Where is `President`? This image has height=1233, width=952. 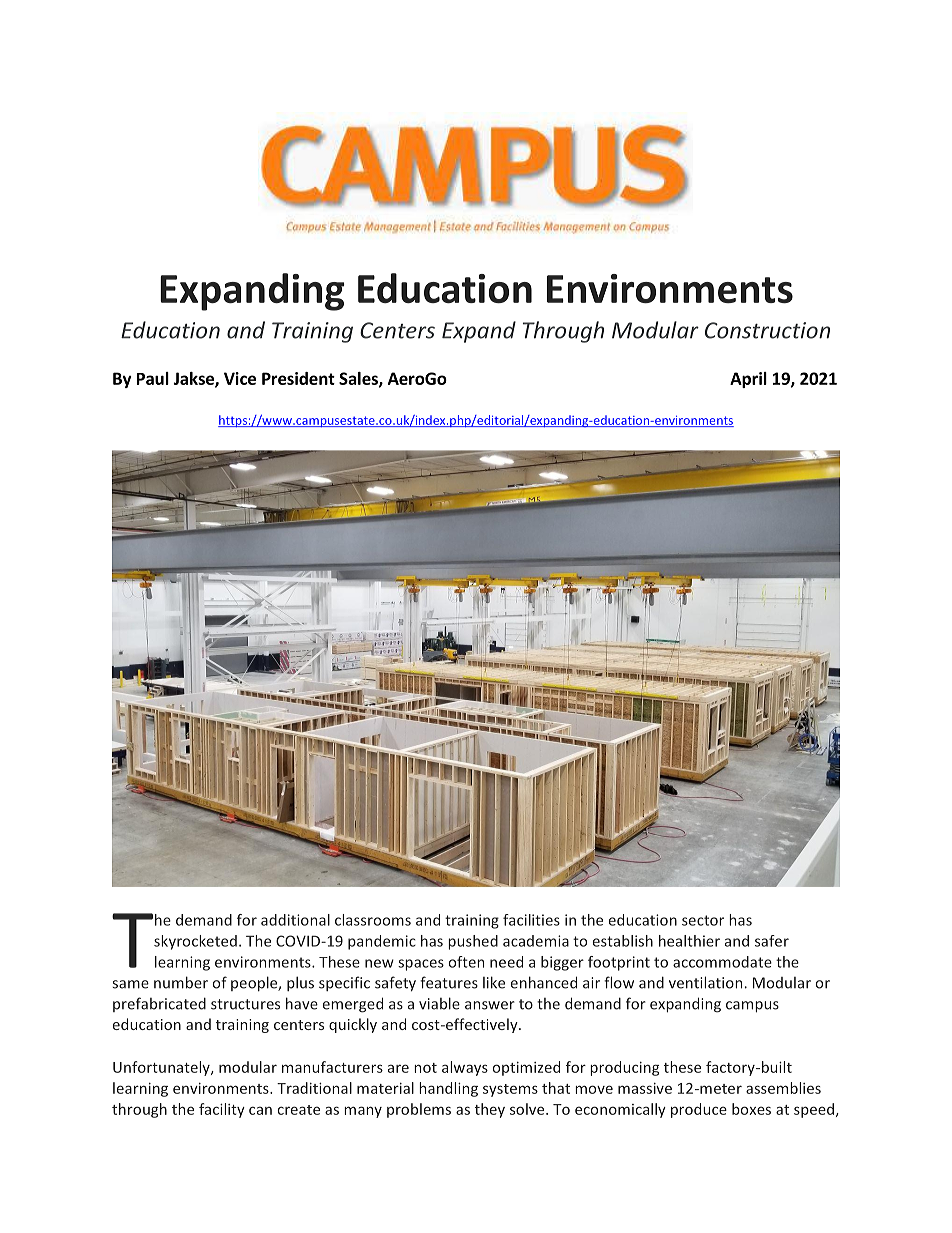 President is located at coordinates (298, 378).
